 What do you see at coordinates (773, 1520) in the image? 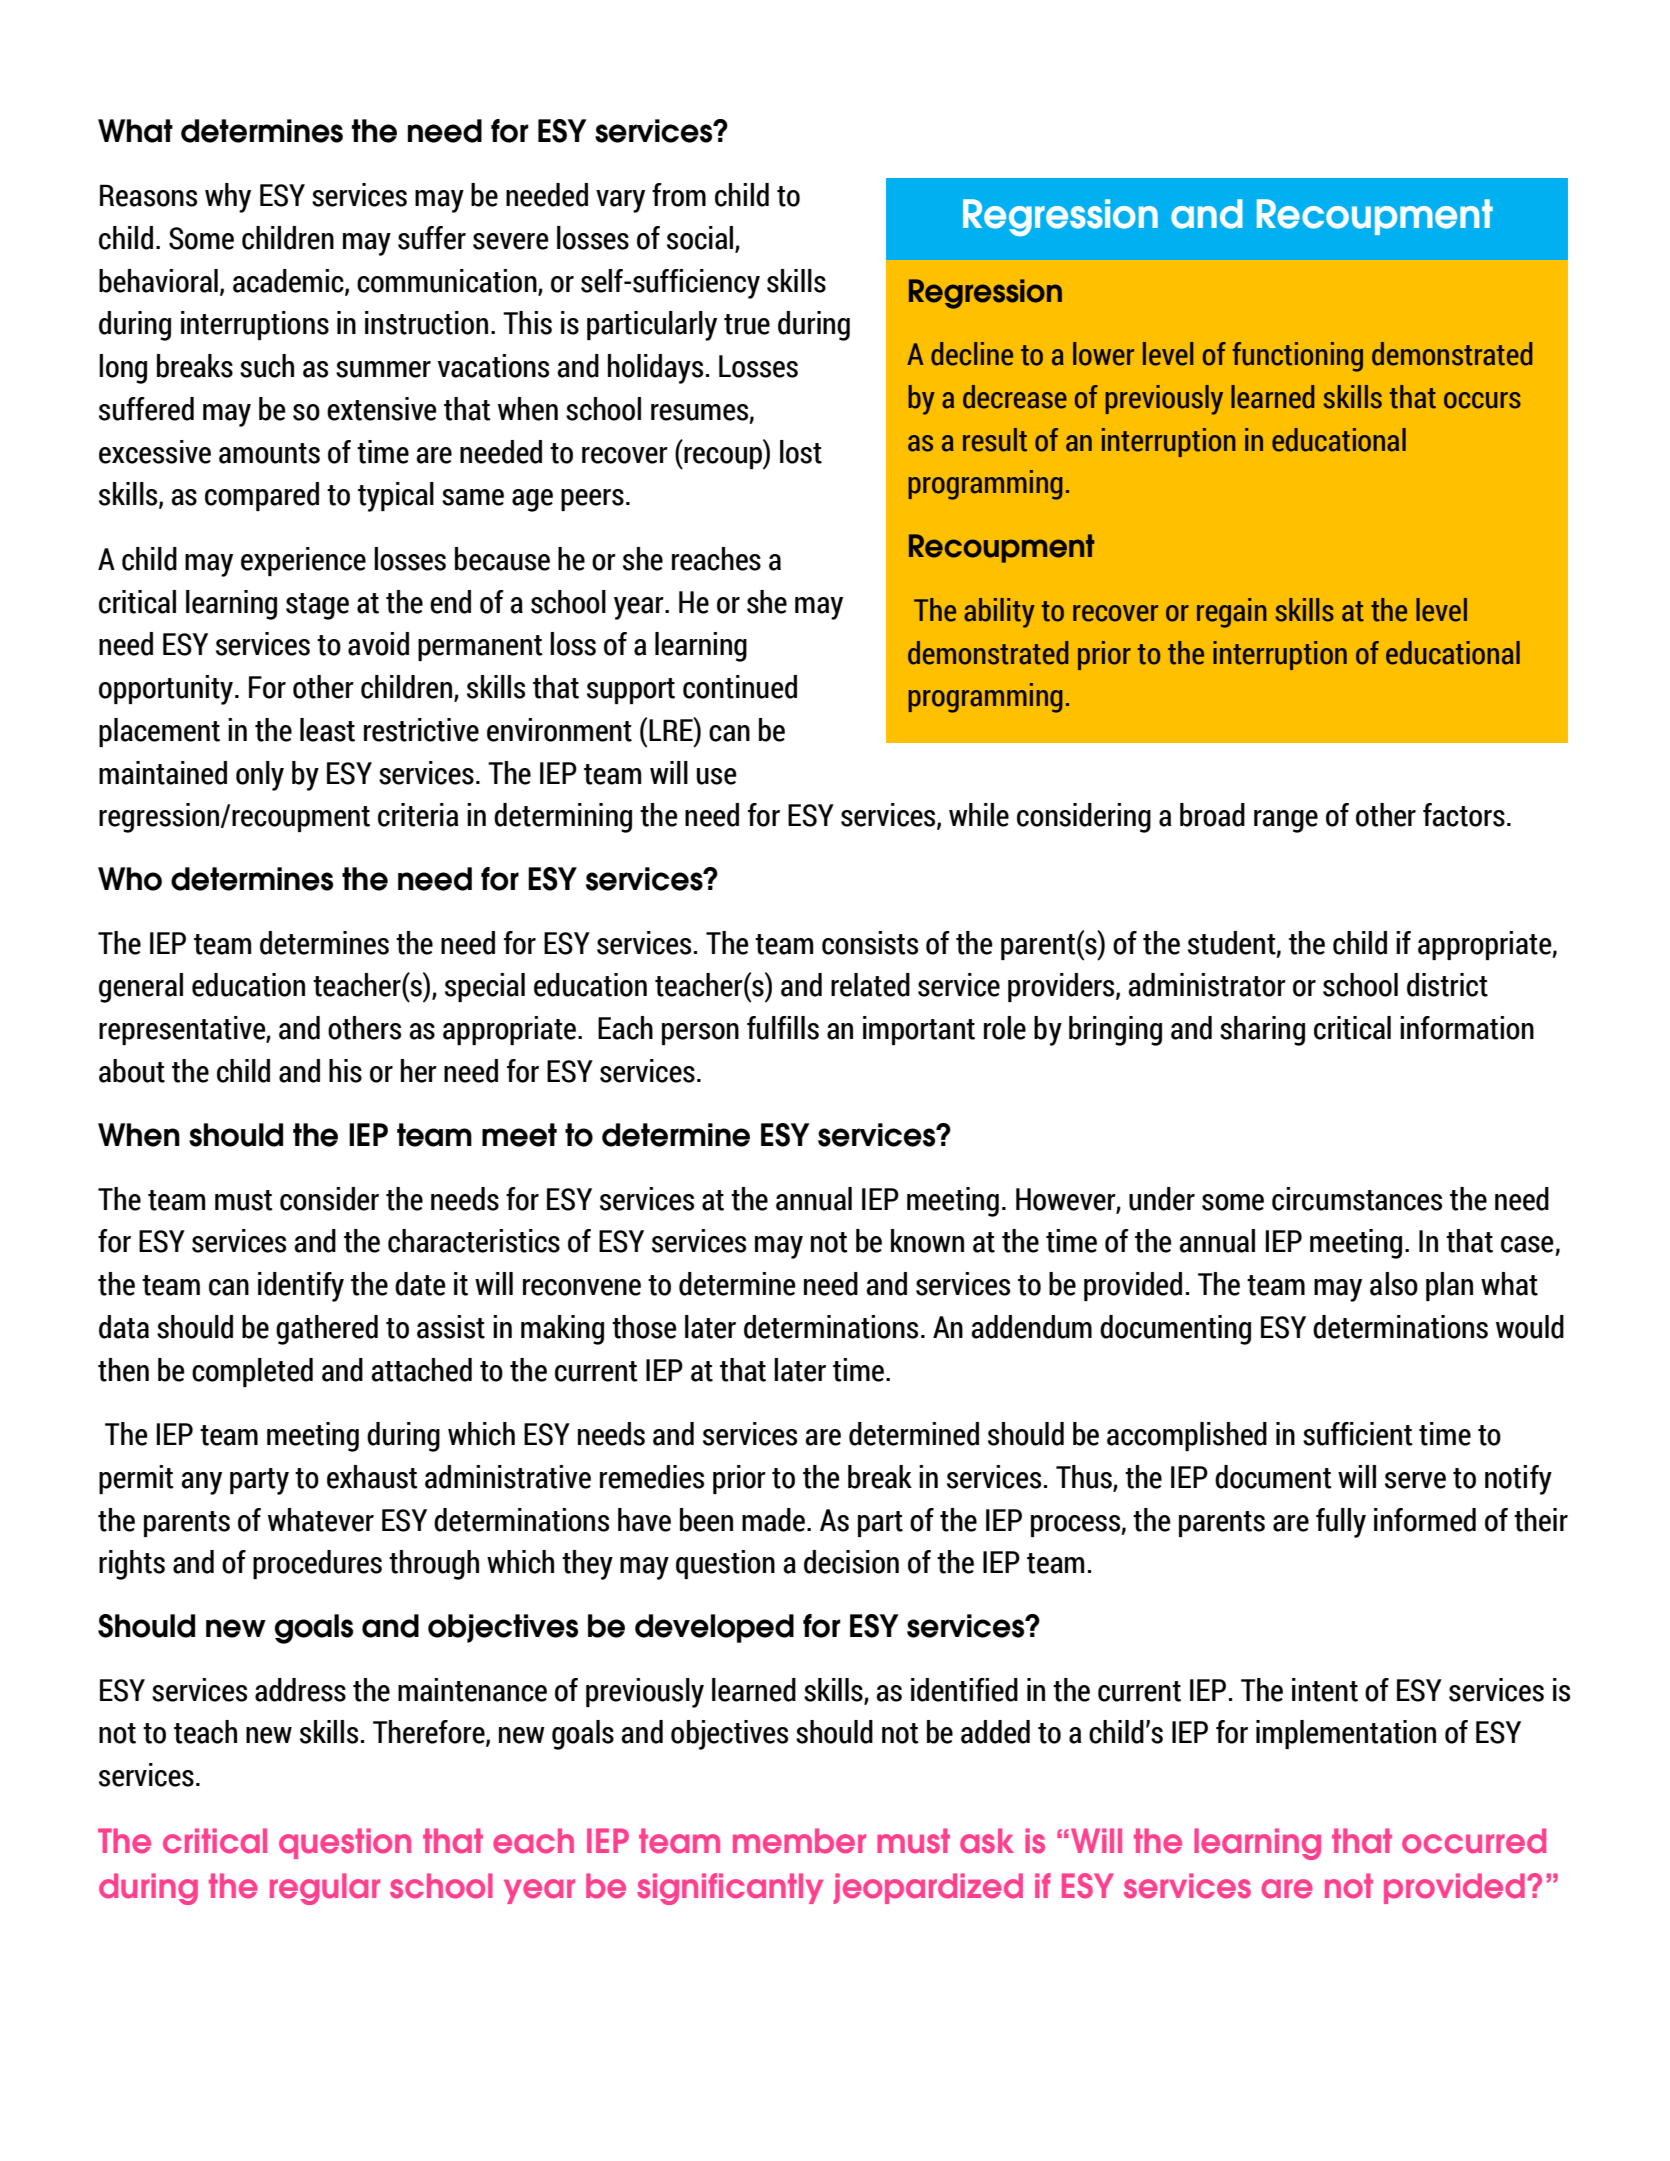
I see `made` at bounding box center [773, 1520].
